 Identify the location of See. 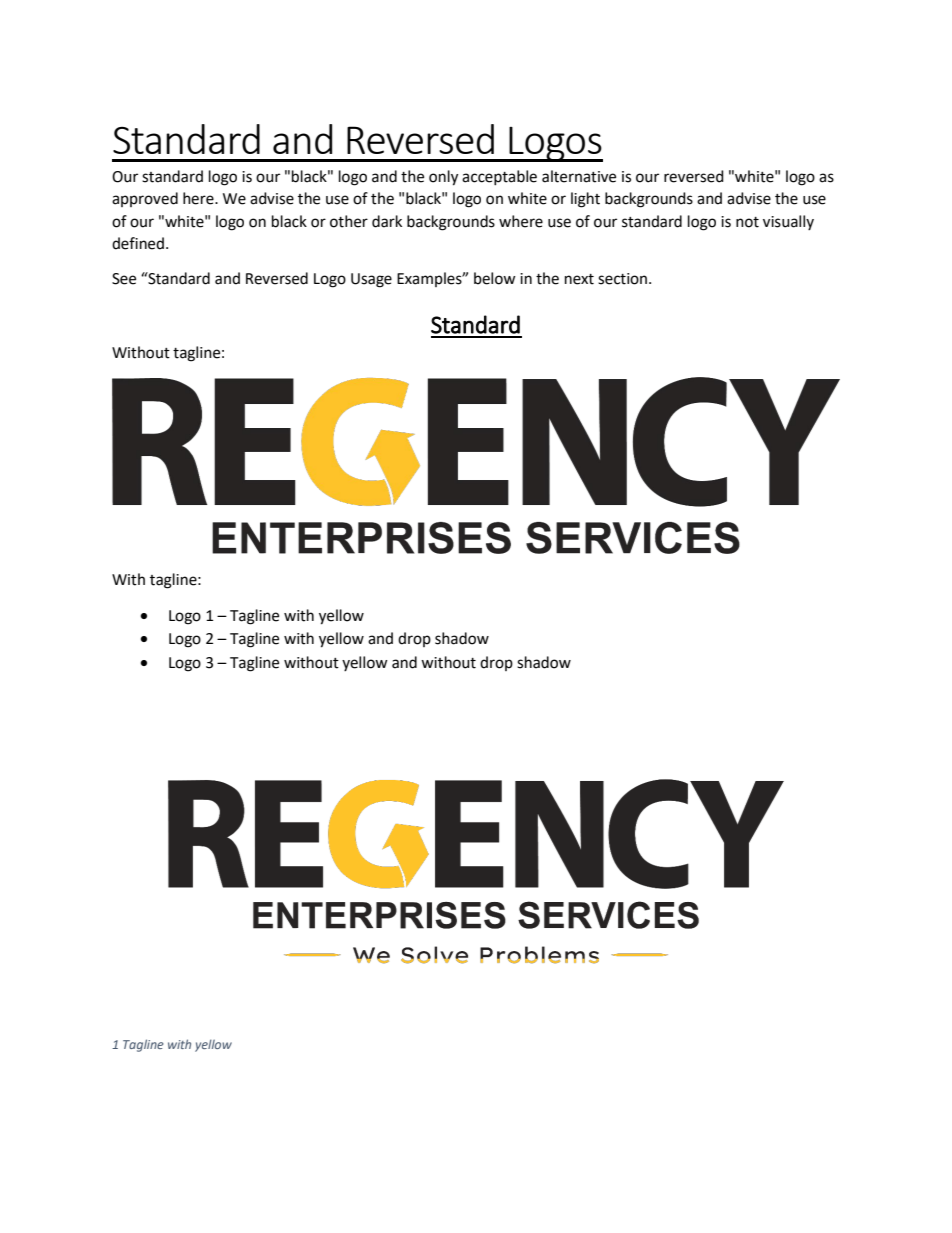
(124, 279).
